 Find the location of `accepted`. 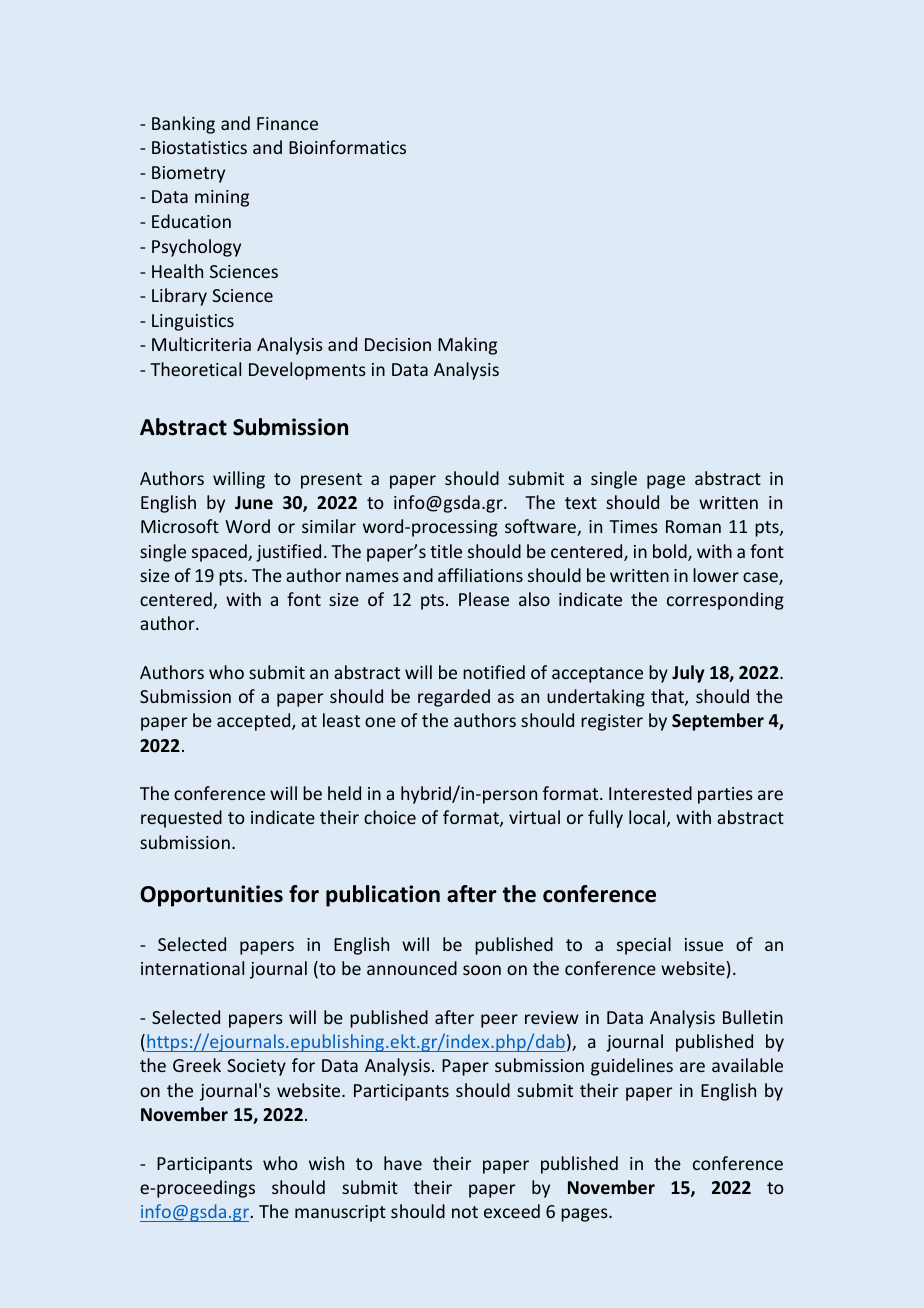

accepted is located at coordinates (255, 722).
